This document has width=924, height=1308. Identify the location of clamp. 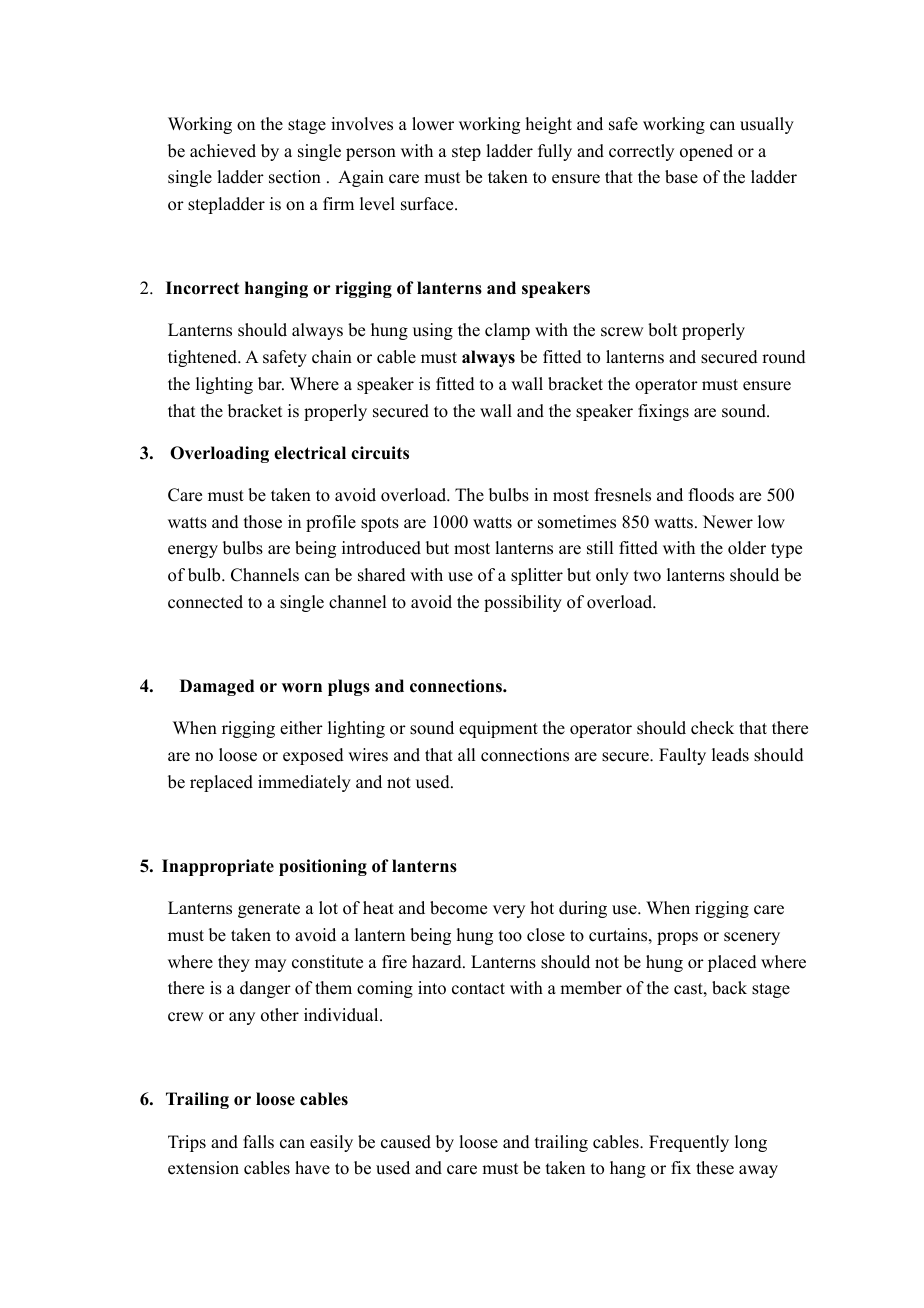
(507, 331).
